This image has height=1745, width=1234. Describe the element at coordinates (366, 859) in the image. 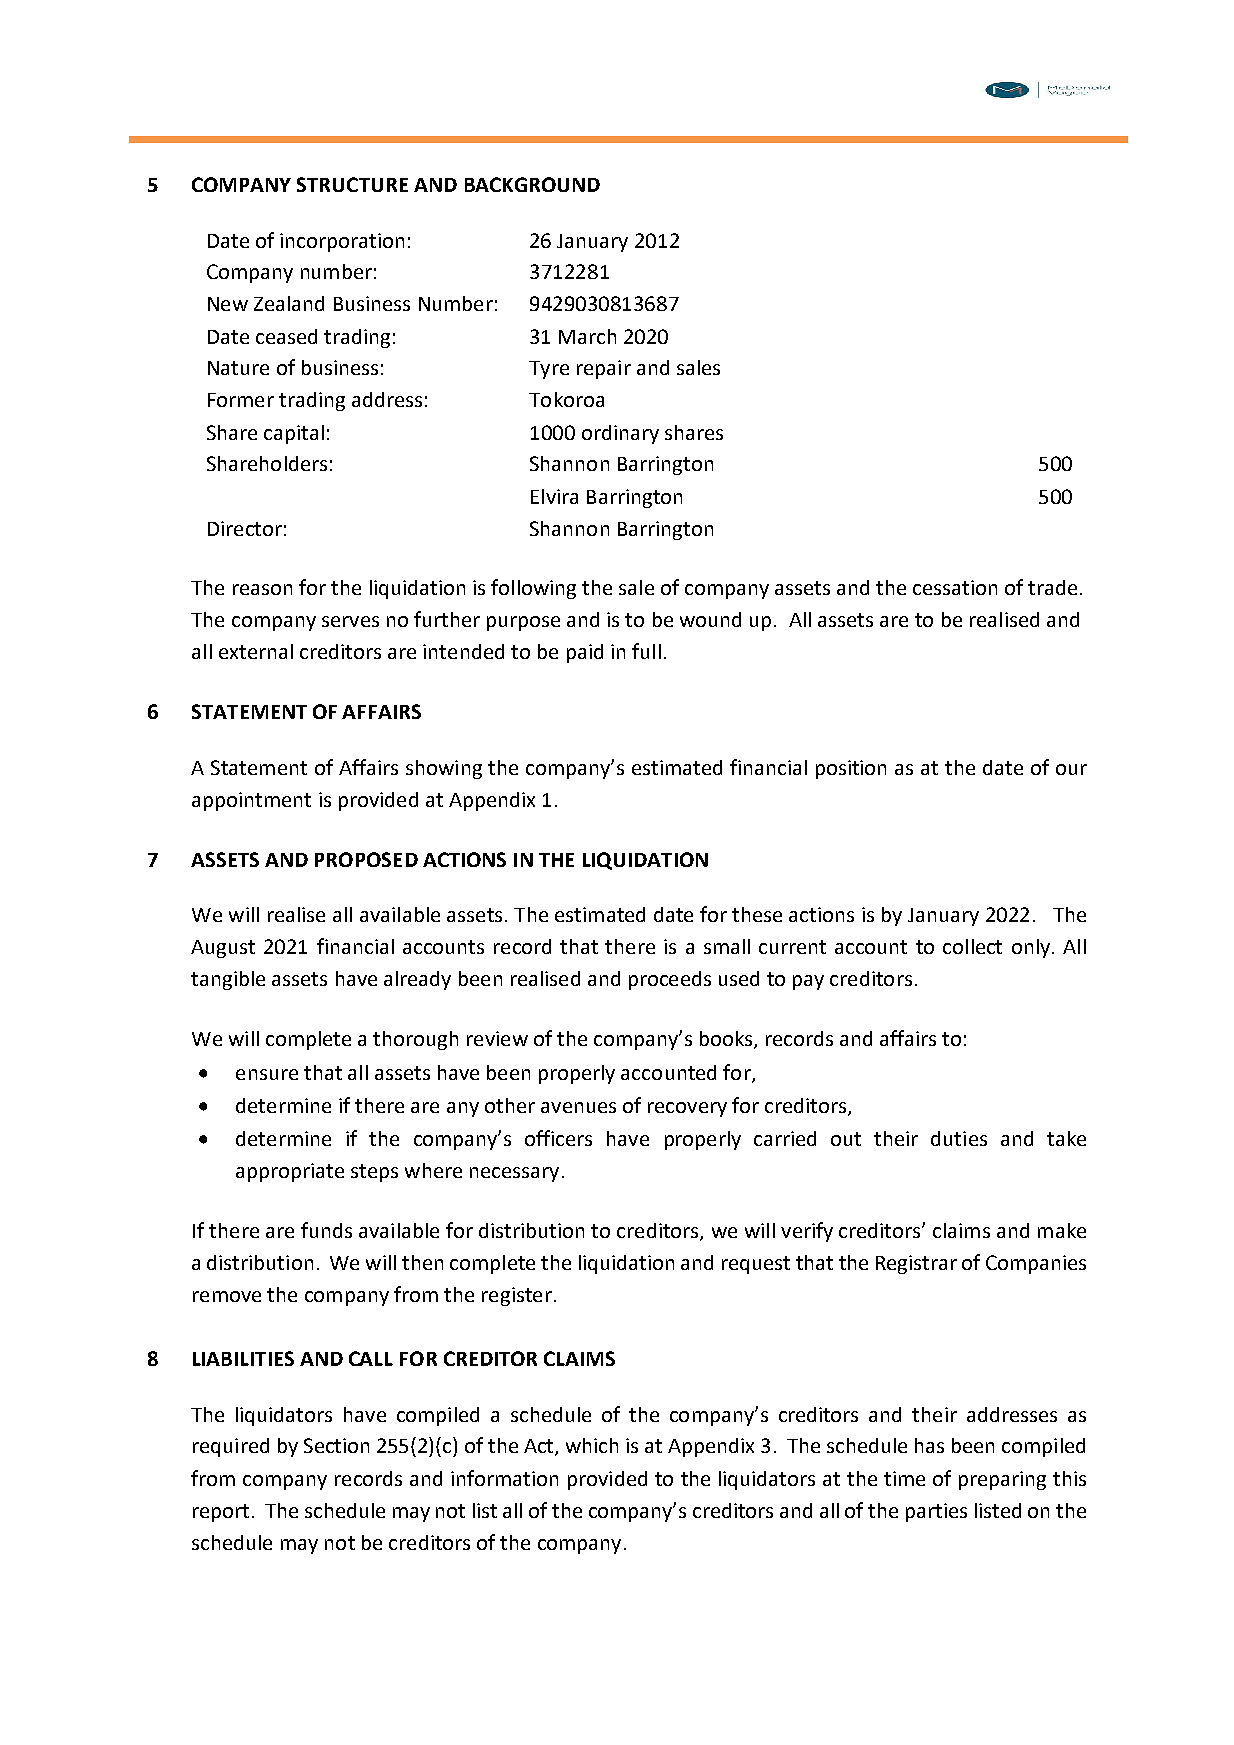

I see `PROPOSED` at that location.
